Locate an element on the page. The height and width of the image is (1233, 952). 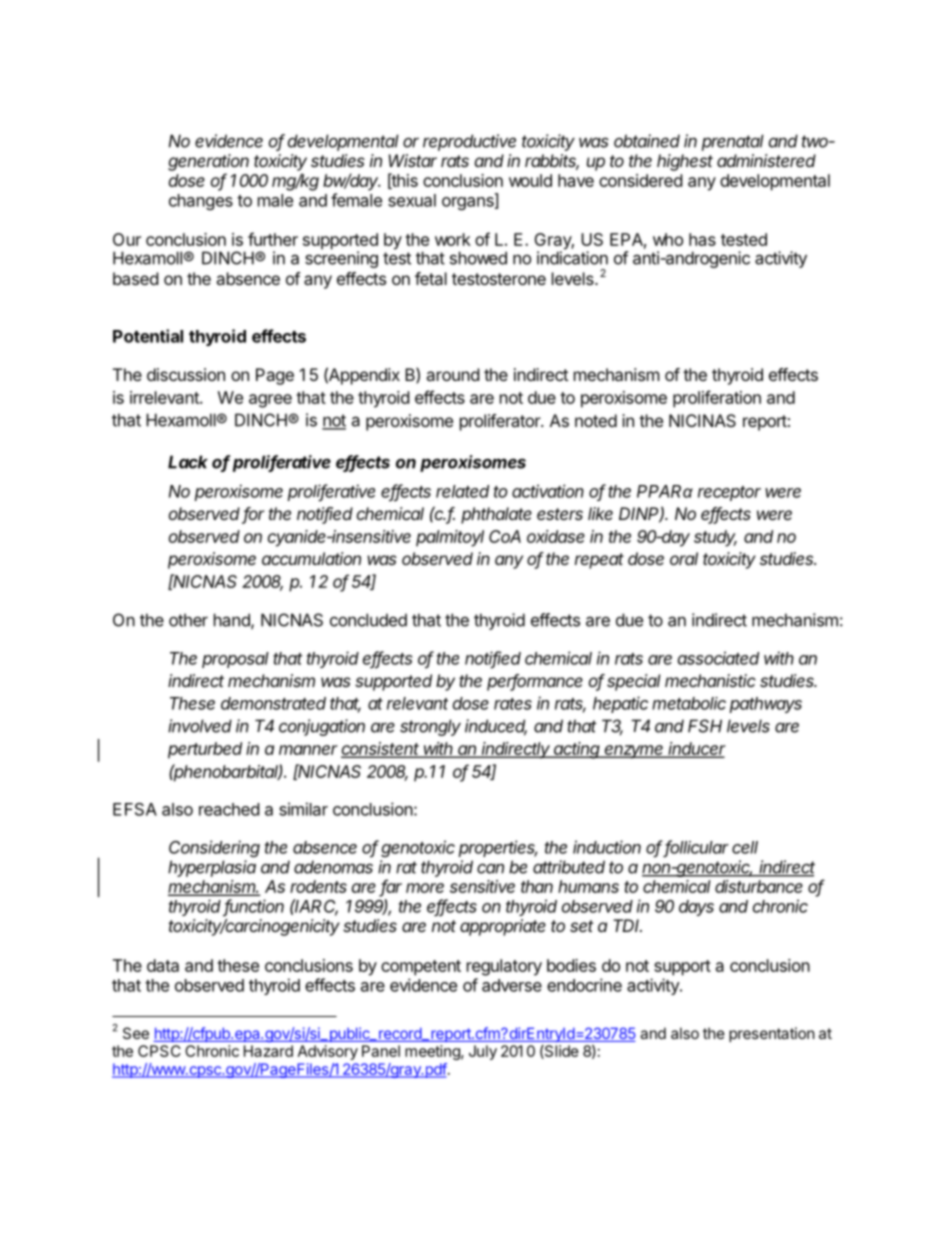
oral is located at coordinates (684, 558).
